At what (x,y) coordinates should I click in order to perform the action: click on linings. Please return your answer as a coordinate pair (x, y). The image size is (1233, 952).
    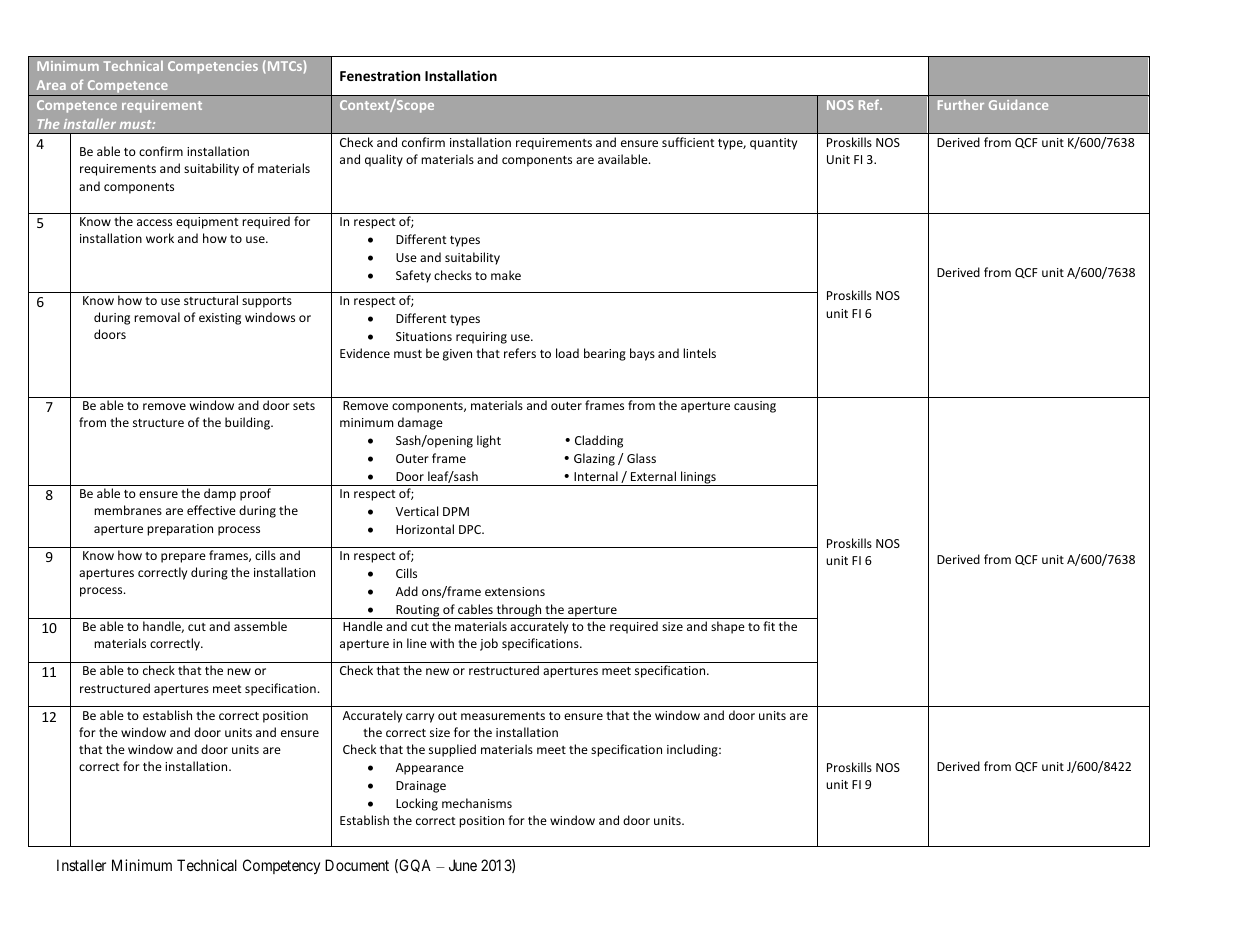
    Looking at the image, I should click on (698, 478).
